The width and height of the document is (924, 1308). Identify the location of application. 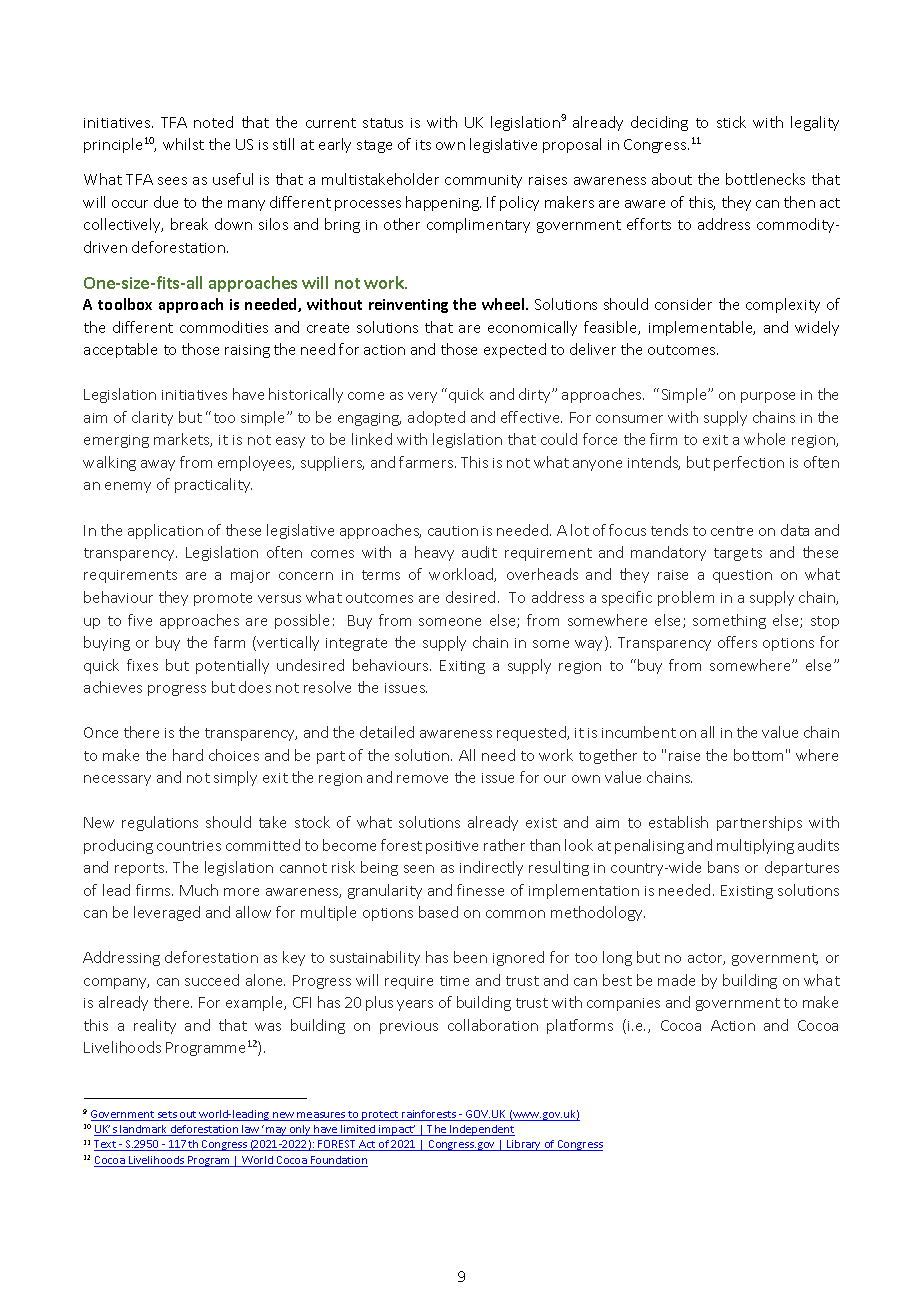
(165, 531).
